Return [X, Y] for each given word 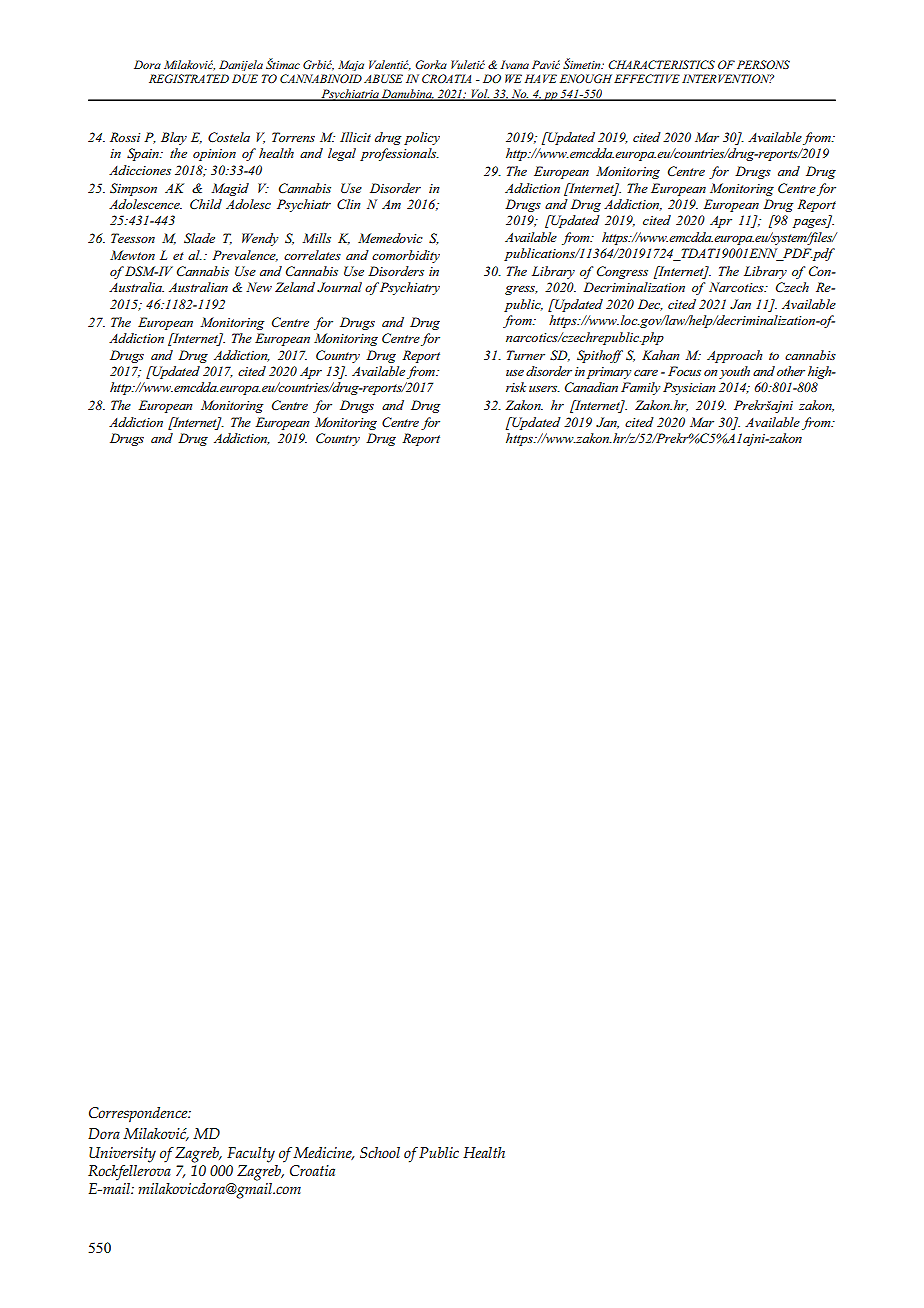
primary [609, 373]
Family [640, 388]
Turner [526, 355]
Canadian [591, 387]
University [122, 1155]
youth [734, 372]
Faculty [251, 1155]
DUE [245, 78]
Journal [339, 287]
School [380, 1152]
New [259, 287]
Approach [735, 356]
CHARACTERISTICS [661, 64]
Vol [479, 94]
